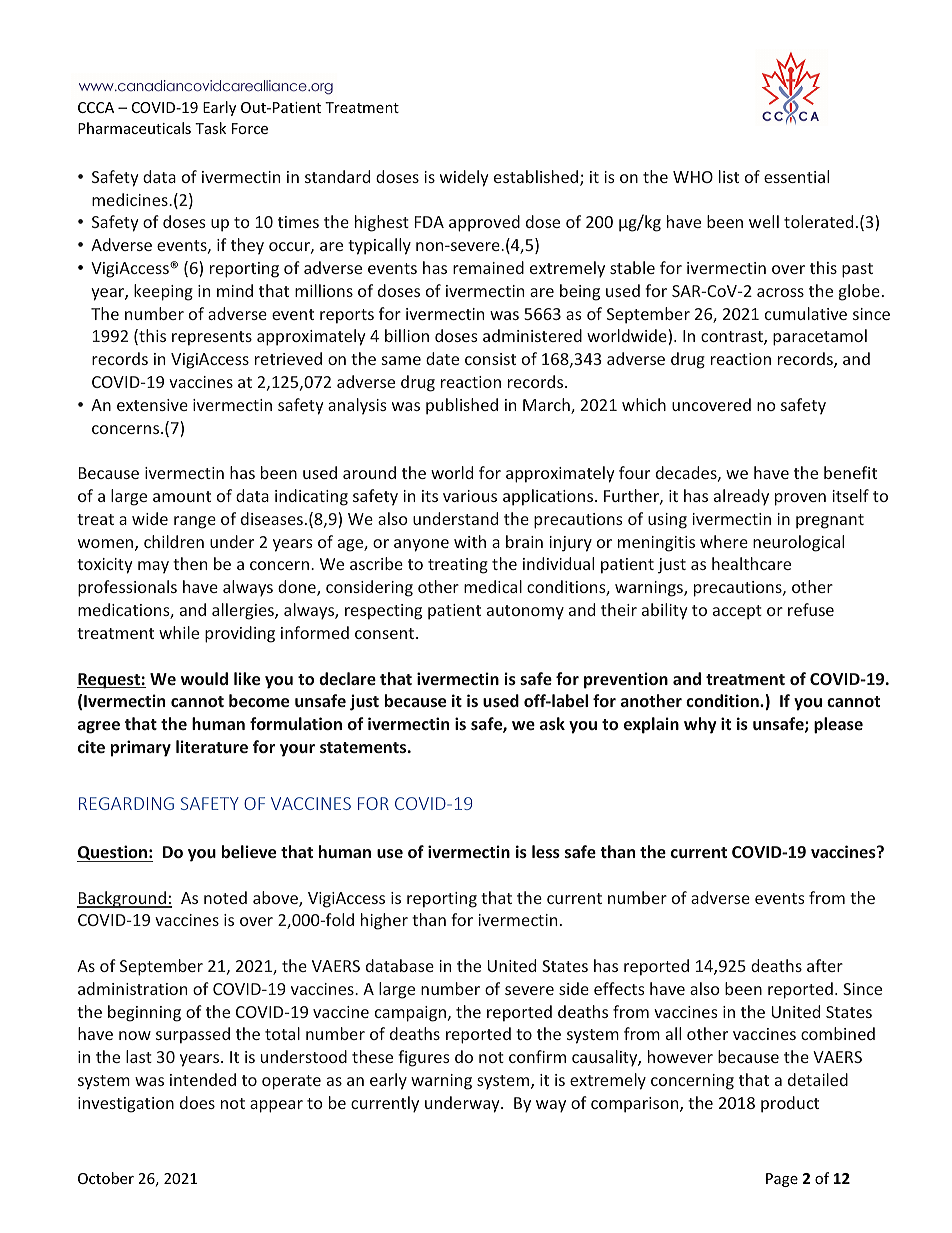  What do you see at coordinates (737, 612) in the page?
I see `accept` at bounding box center [737, 612].
